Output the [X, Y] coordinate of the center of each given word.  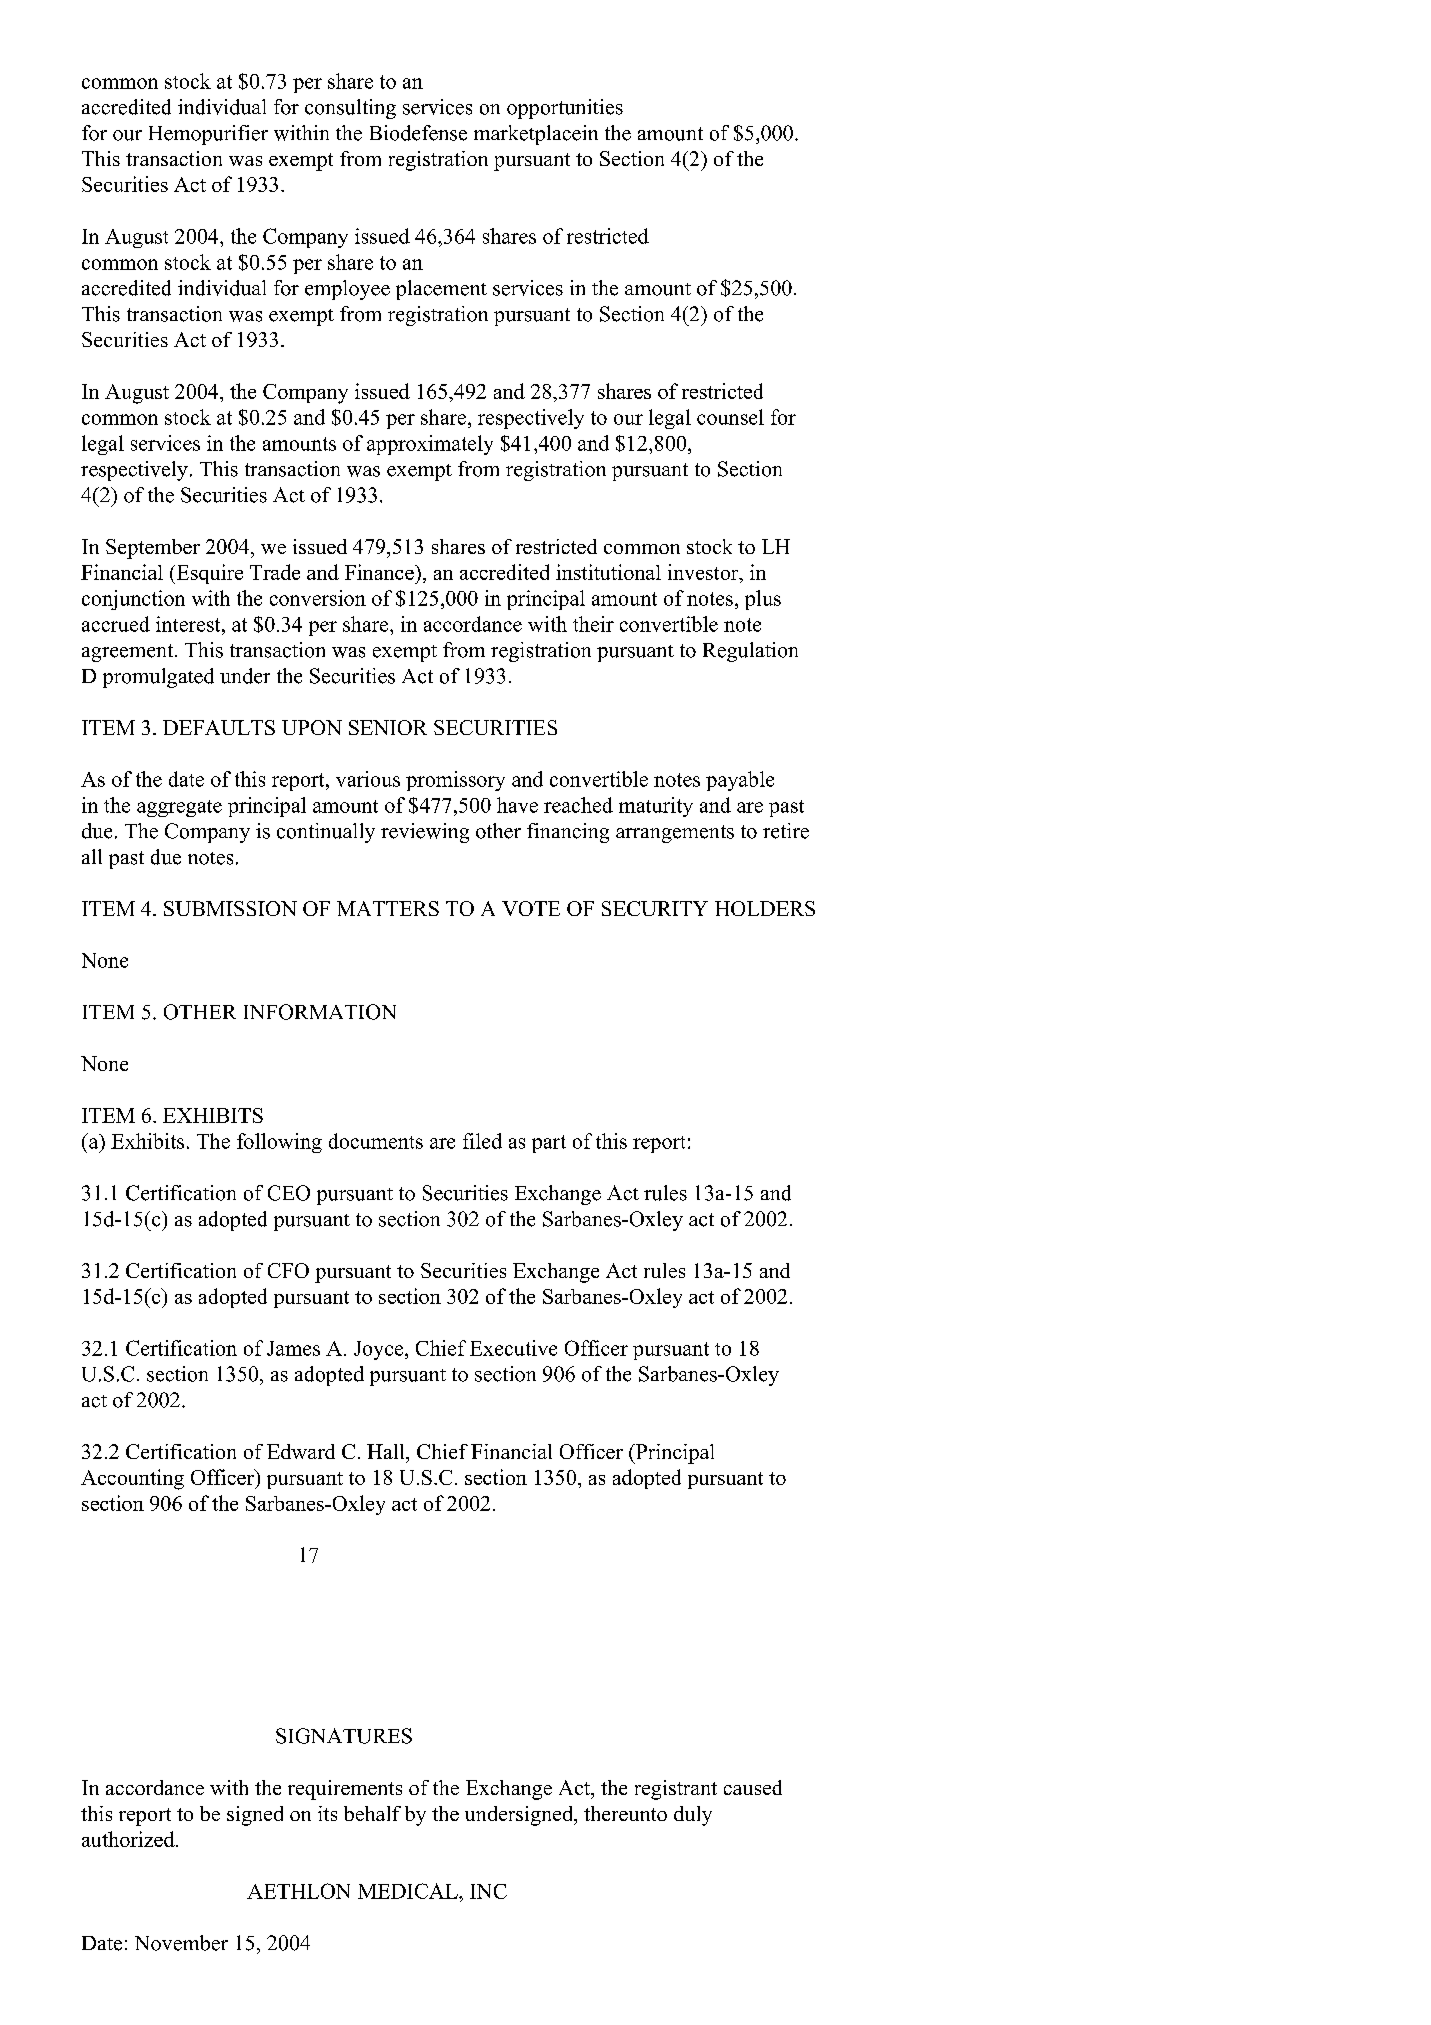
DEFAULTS [219, 727]
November [181, 1943]
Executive [513, 1348]
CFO [288, 1270]
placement [441, 290]
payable [740, 781]
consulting [350, 109]
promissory [455, 781]
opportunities [565, 109]
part [549, 1144]
